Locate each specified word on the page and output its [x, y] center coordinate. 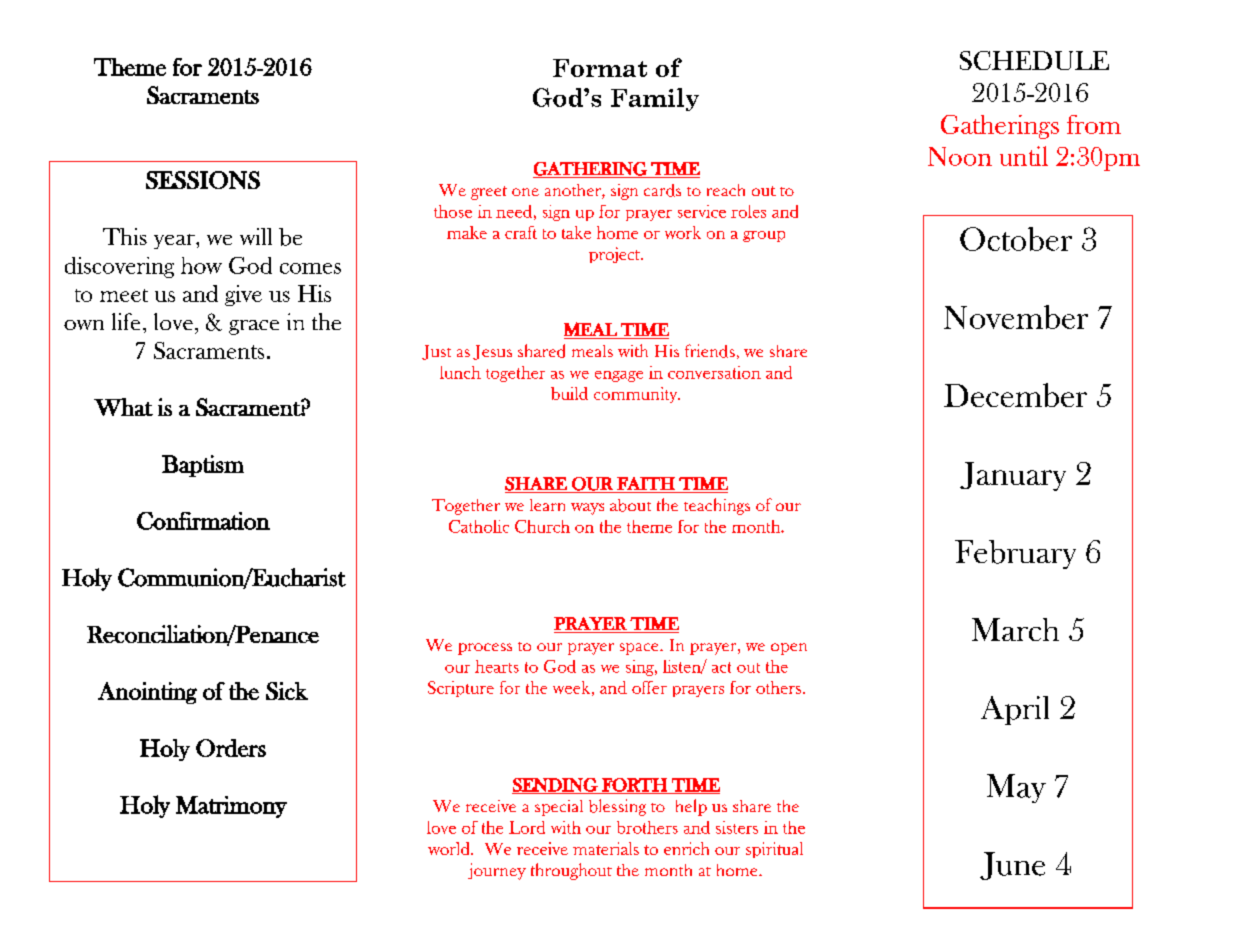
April [1015, 710]
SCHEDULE [1034, 60]
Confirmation [203, 521]
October [1016, 239]
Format [600, 68]
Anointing [147, 693]
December [1015, 395]
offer [649, 687]
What [123, 407]
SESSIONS [203, 180]
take [576, 232]
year [175, 241]
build [569, 393]
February [1015, 554]
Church [542, 526]
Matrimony [231, 807]
